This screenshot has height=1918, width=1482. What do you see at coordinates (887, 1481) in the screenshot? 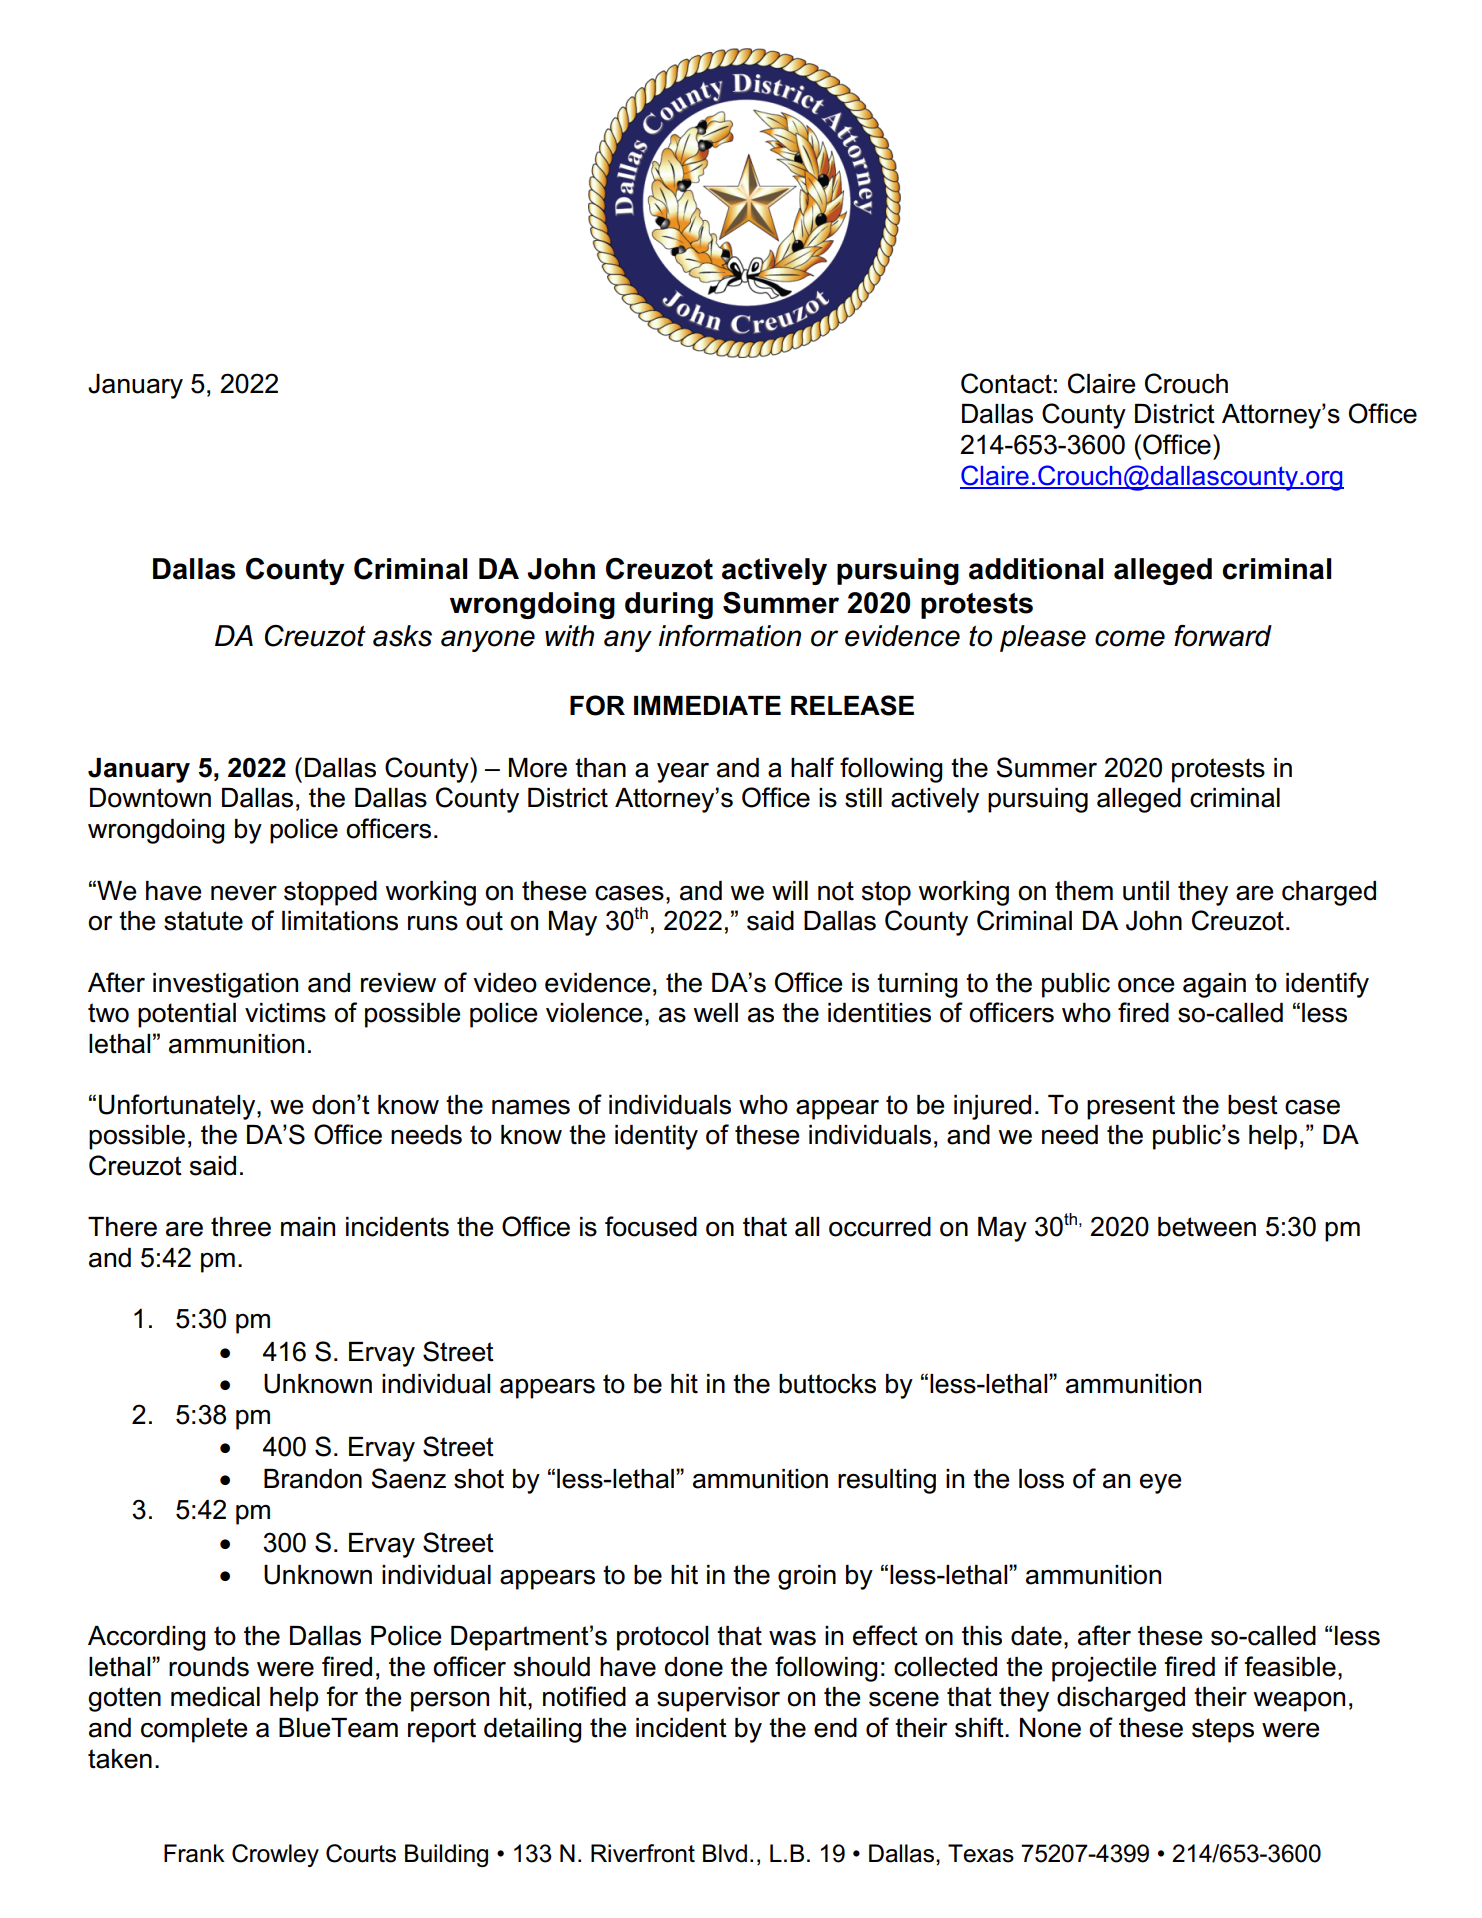
I see `resulting` at bounding box center [887, 1481].
